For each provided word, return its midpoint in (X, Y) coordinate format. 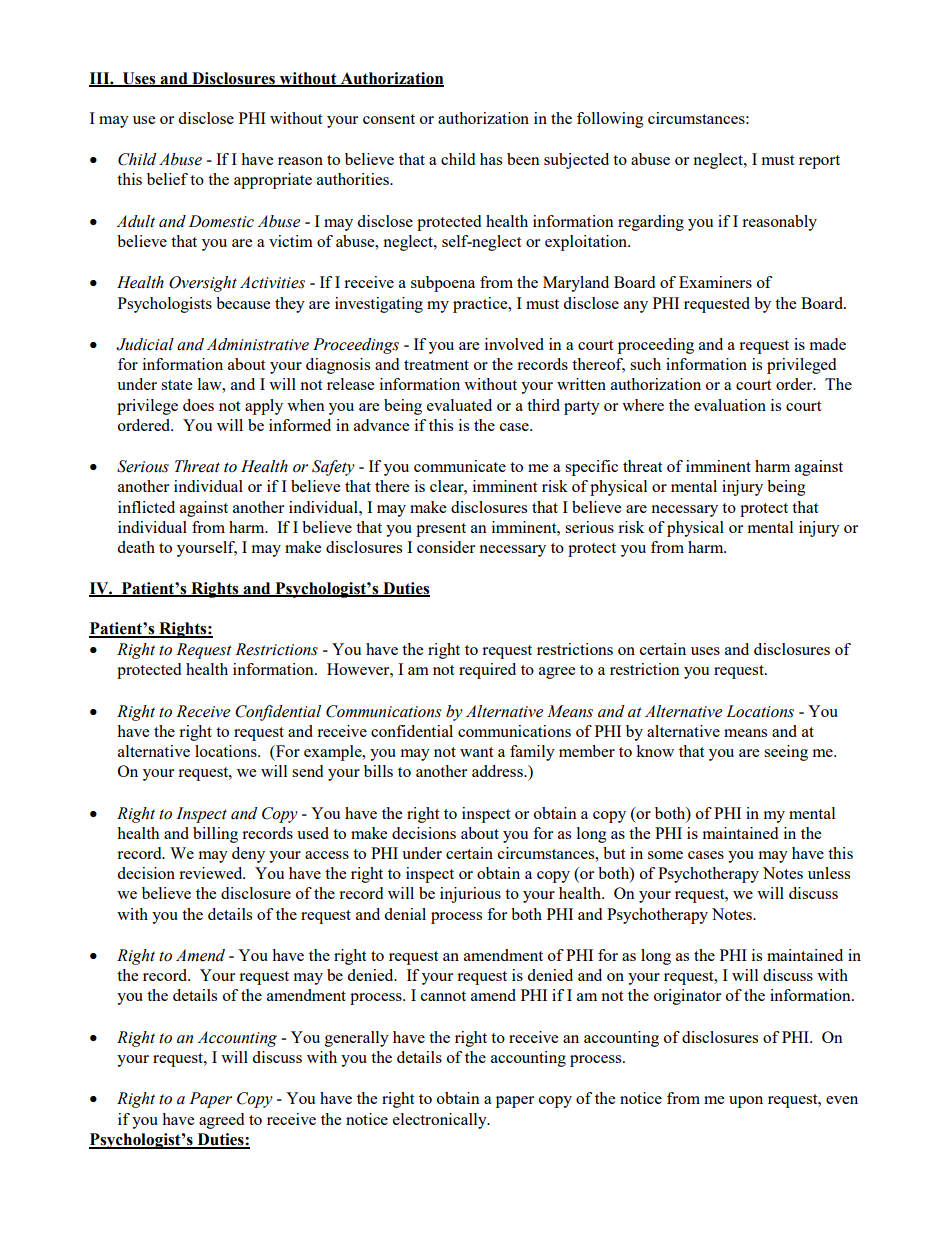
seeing (786, 753)
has (491, 159)
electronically (441, 1121)
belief (167, 179)
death (136, 547)
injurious (470, 895)
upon (746, 1102)
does (198, 405)
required (487, 671)
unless (829, 873)
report (819, 162)
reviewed (212, 873)
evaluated (459, 405)
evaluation (730, 405)
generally (357, 1039)
